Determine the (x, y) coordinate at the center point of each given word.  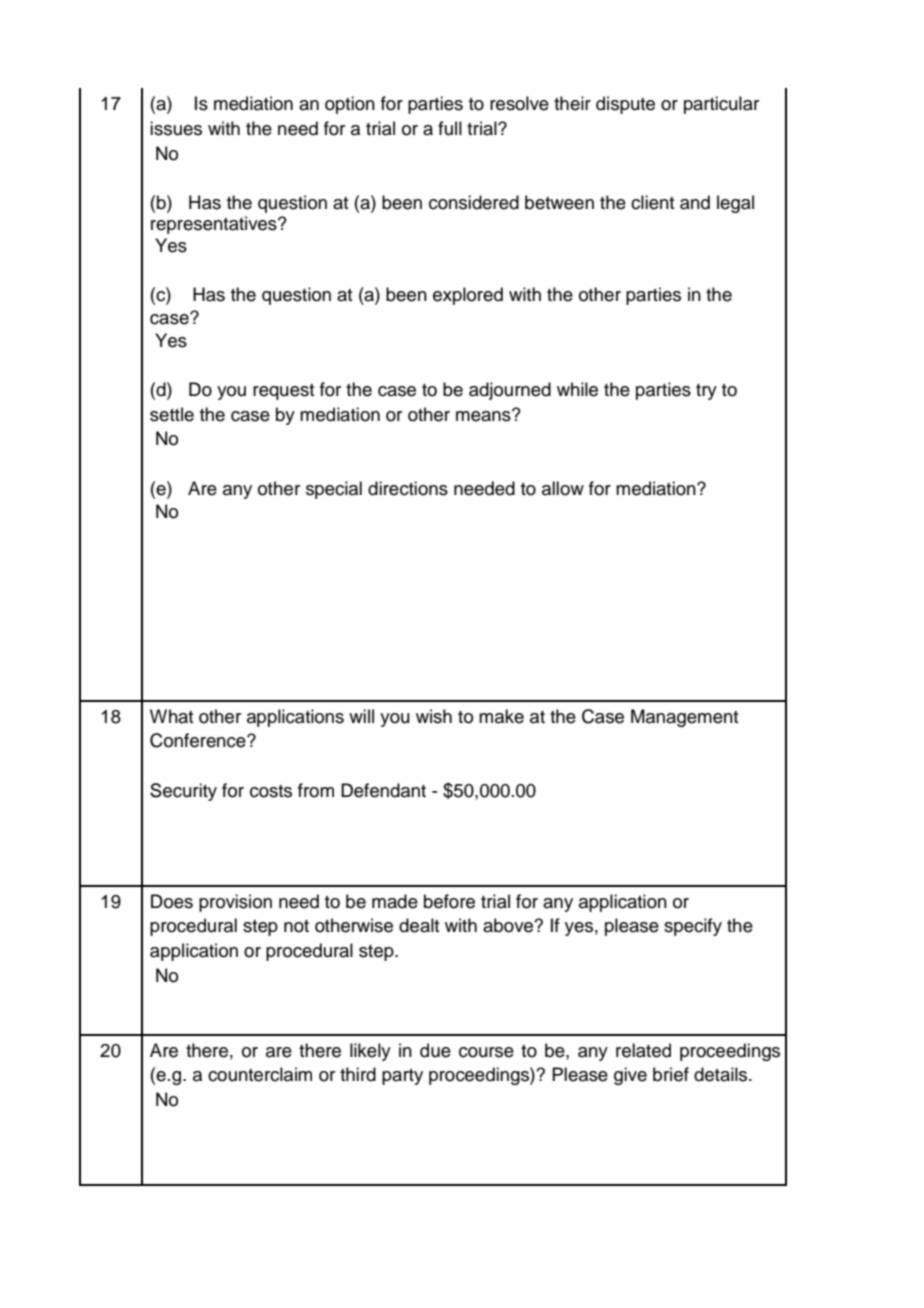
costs (271, 791)
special (334, 490)
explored (468, 296)
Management (684, 718)
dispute (625, 105)
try (706, 392)
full (450, 128)
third (358, 1074)
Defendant (383, 790)
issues (176, 128)
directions (408, 488)
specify (693, 927)
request (283, 392)
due (435, 1050)
